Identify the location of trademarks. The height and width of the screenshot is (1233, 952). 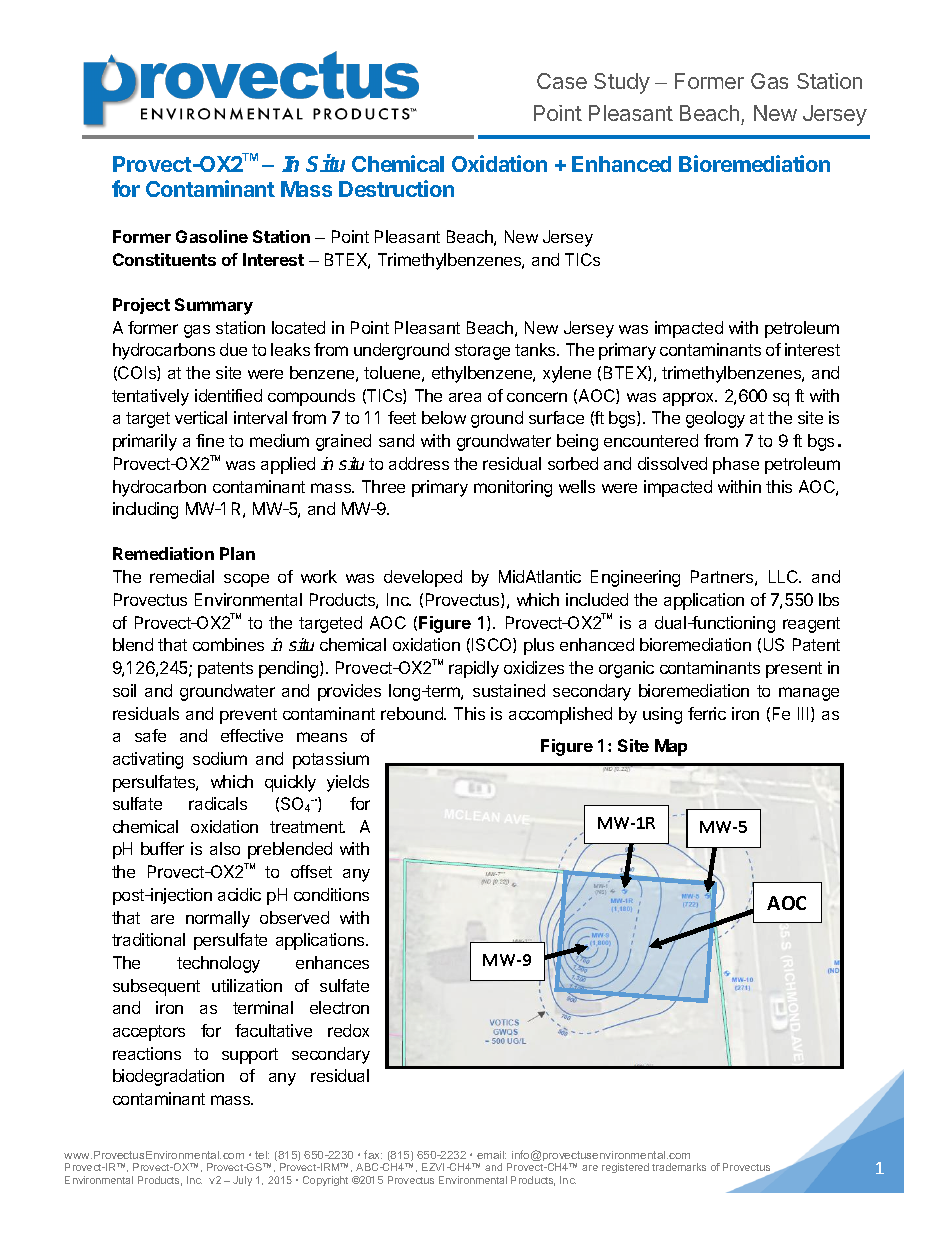
(679, 1167).
